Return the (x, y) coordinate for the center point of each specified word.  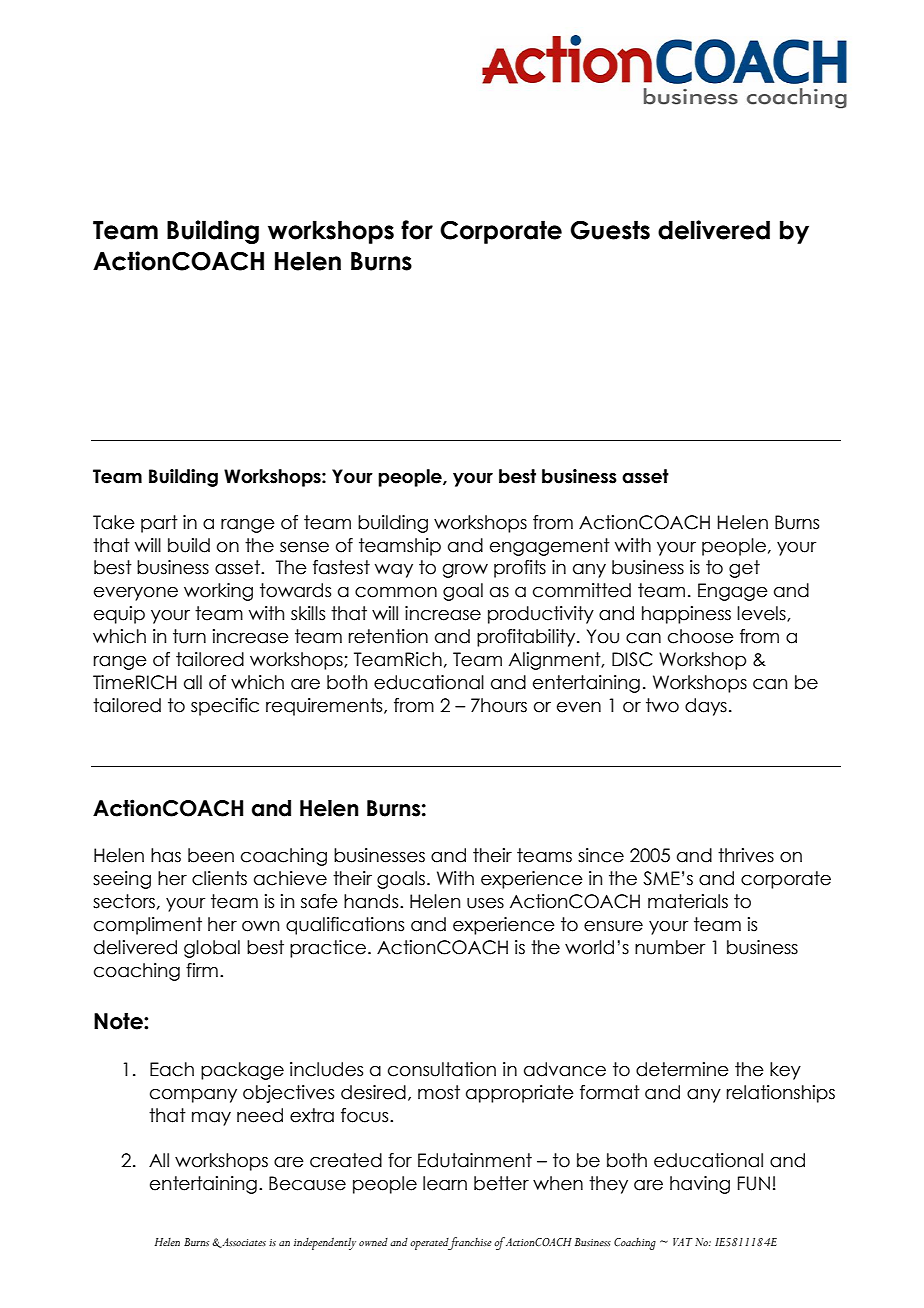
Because (307, 1183)
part (159, 524)
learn (445, 1183)
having (700, 1185)
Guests (610, 230)
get (744, 569)
